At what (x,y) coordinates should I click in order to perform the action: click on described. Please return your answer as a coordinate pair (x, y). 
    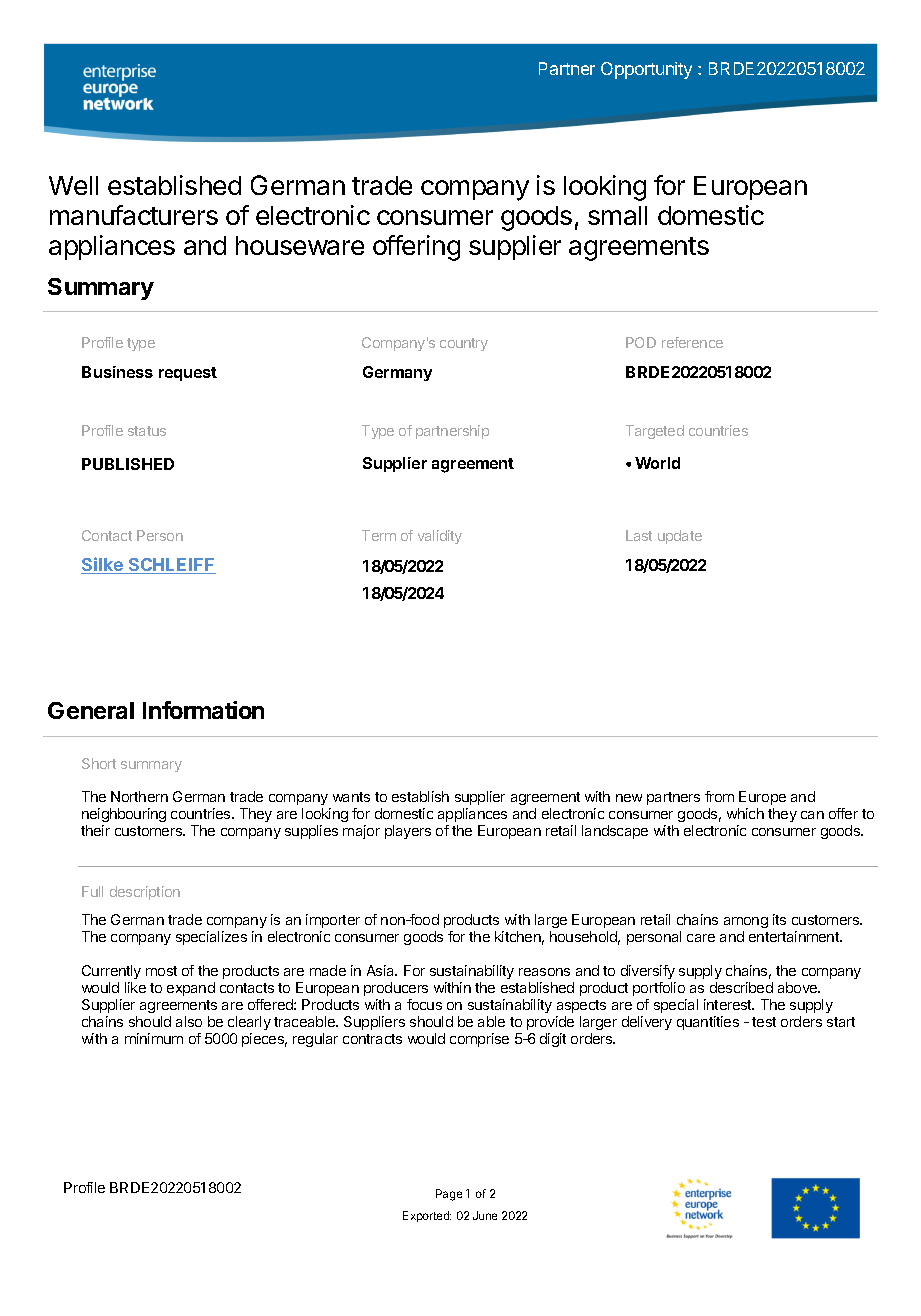
    Looking at the image, I should click on (741, 987).
